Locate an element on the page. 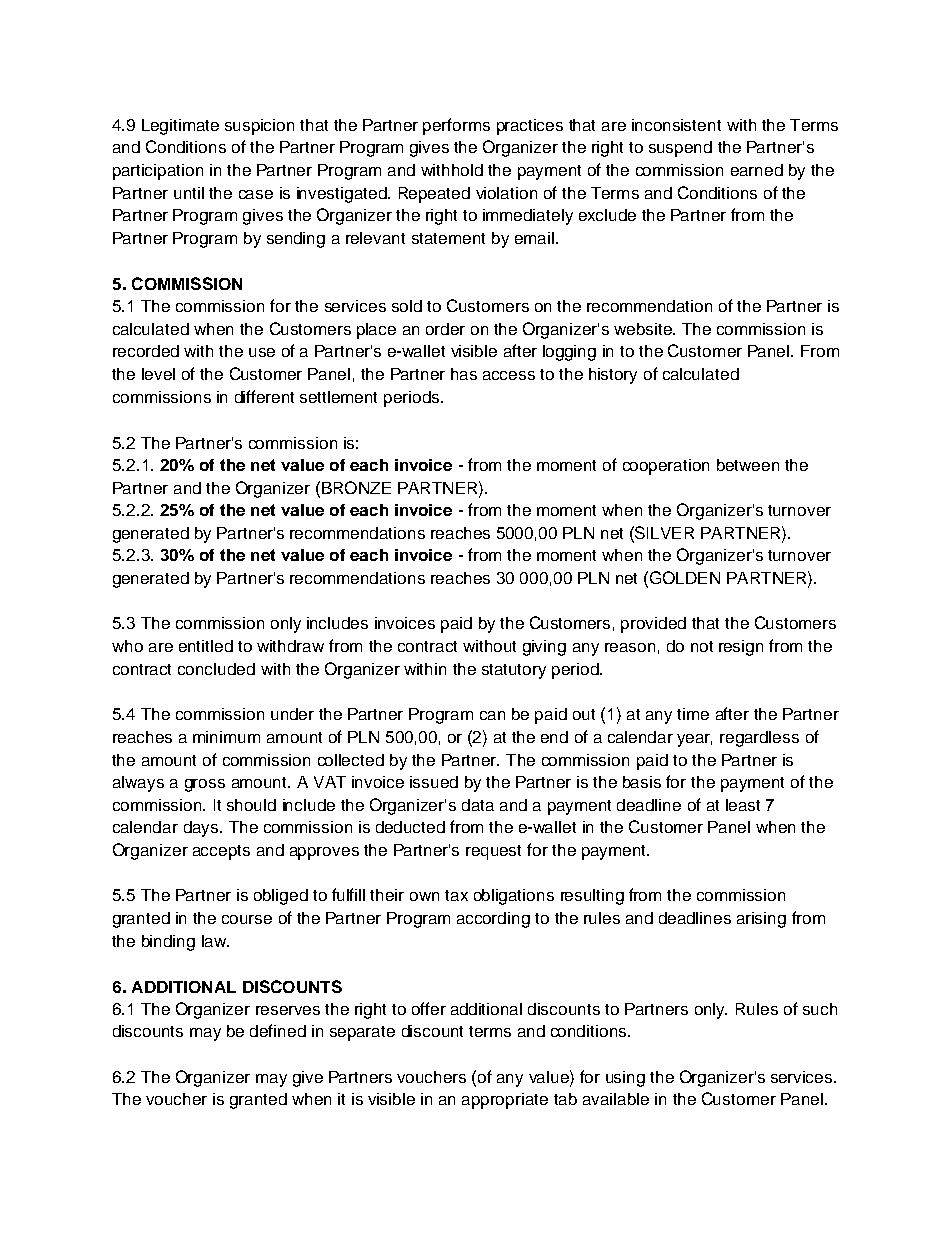 The image size is (952, 1233). Legitimate is located at coordinates (180, 127).
